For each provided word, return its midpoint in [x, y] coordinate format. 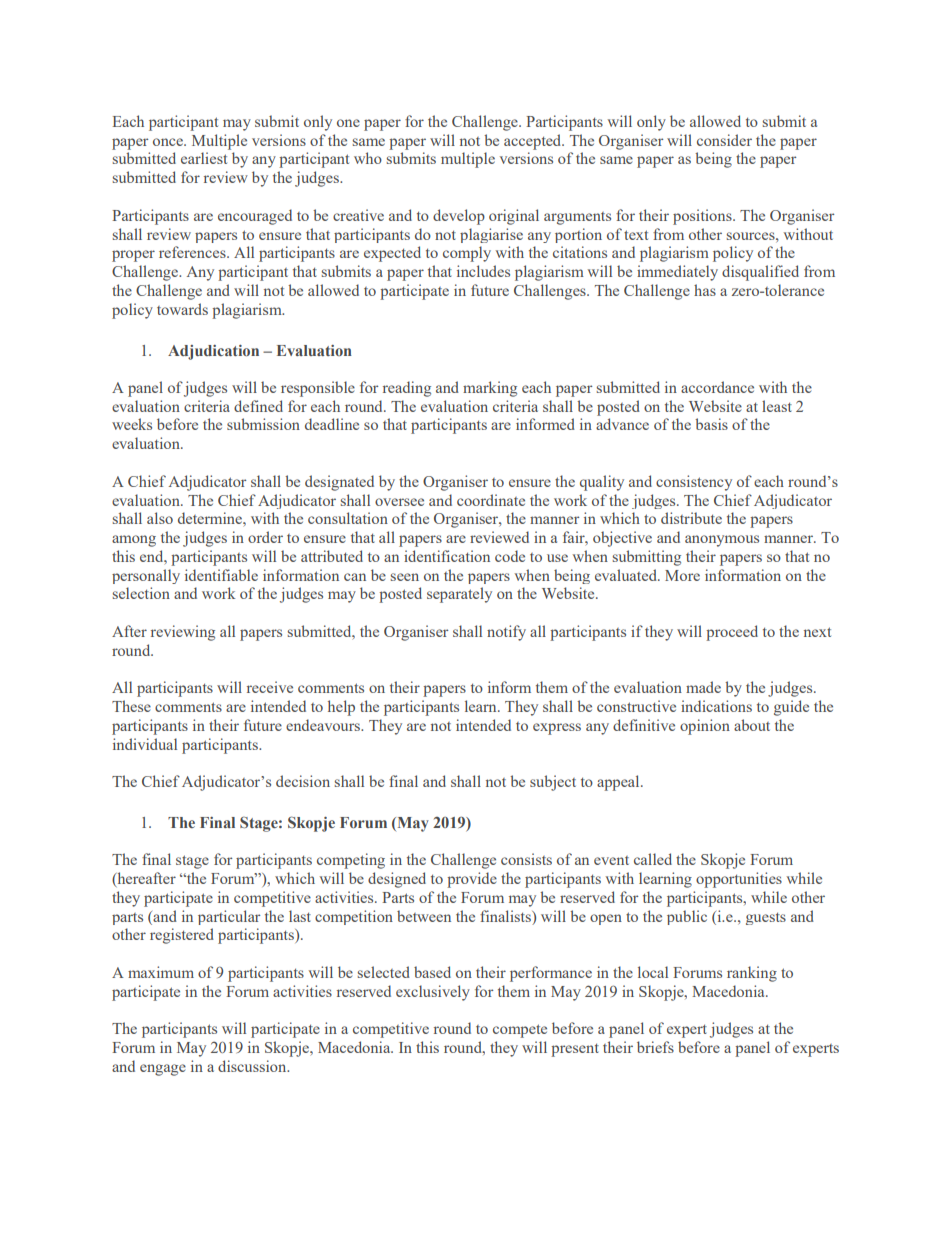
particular [229, 917]
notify [506, 633]
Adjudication [213, 352]
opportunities [739, 880]
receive [270, 687]
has [705, 290]
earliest [204, 158]
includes [483, 271]
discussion [253, 1066]
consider [724, 140]
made [703, 687]
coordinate [491, 500]
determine [211, 518]
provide [472, 880]
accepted [534, 142]
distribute [691, 518]
